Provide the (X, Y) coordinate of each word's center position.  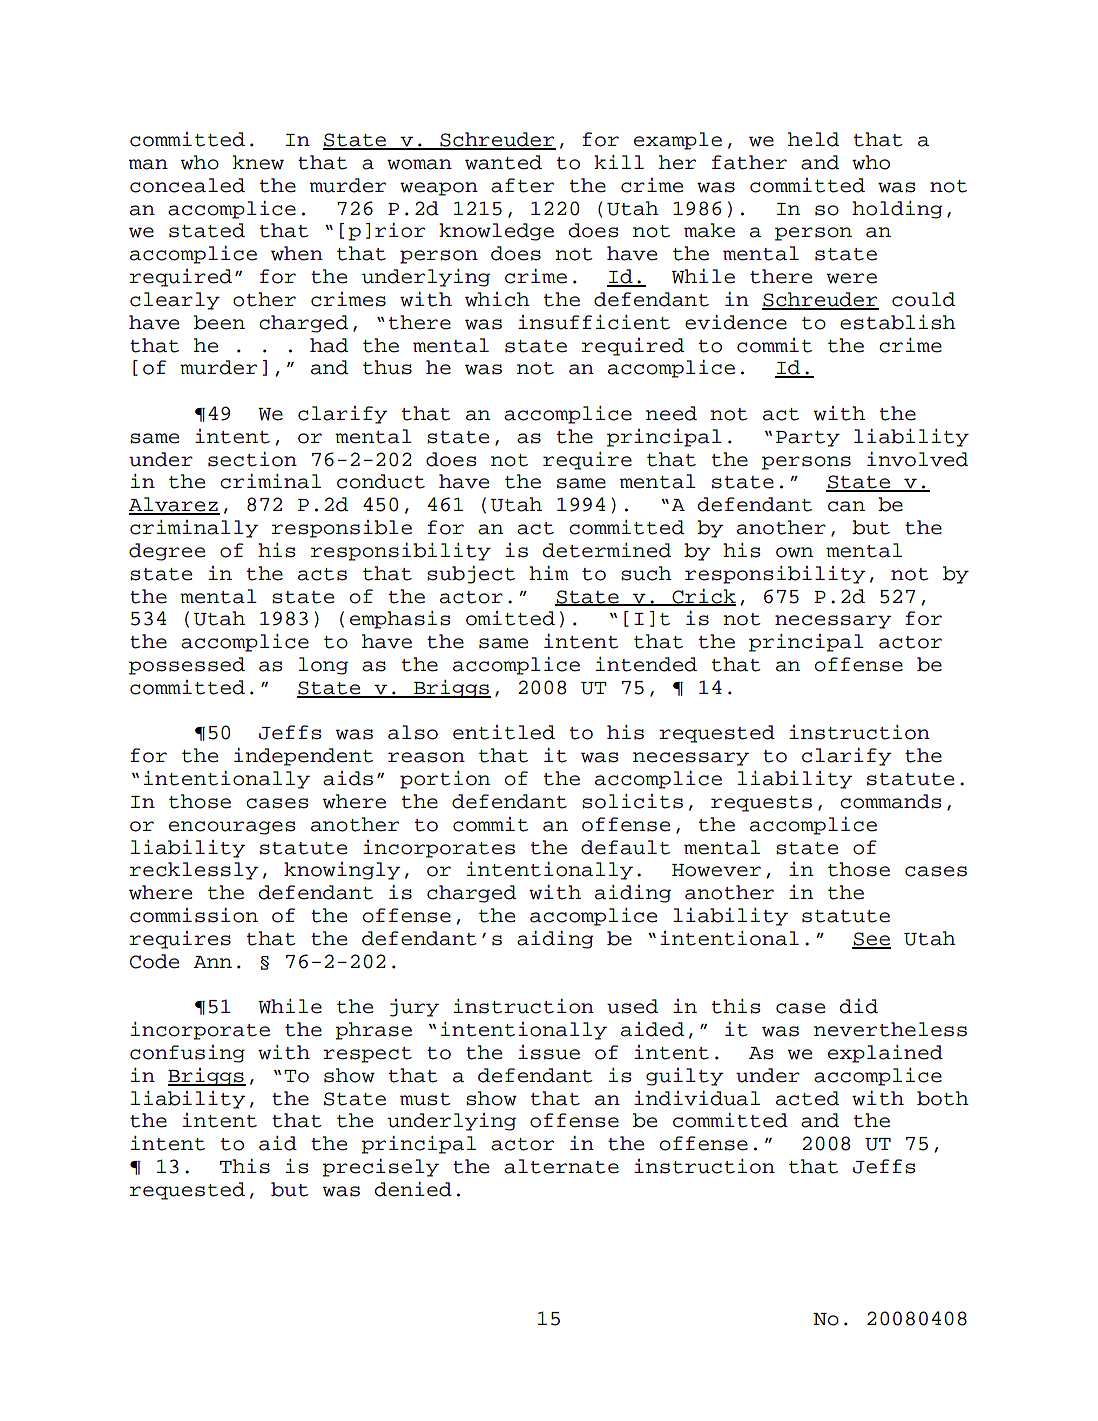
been (219, 322)
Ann (212, 962)
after (522, 185)
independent (303, 757)
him (549, 573)
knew (258, 162)
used (632, 1006)
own (794, 552)
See (871, 940)
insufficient (594, 322)
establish (898, 322)
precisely (380, 1168)
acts (322, 574)
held (813, 139)
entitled (504, 732)
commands (890, 801)
